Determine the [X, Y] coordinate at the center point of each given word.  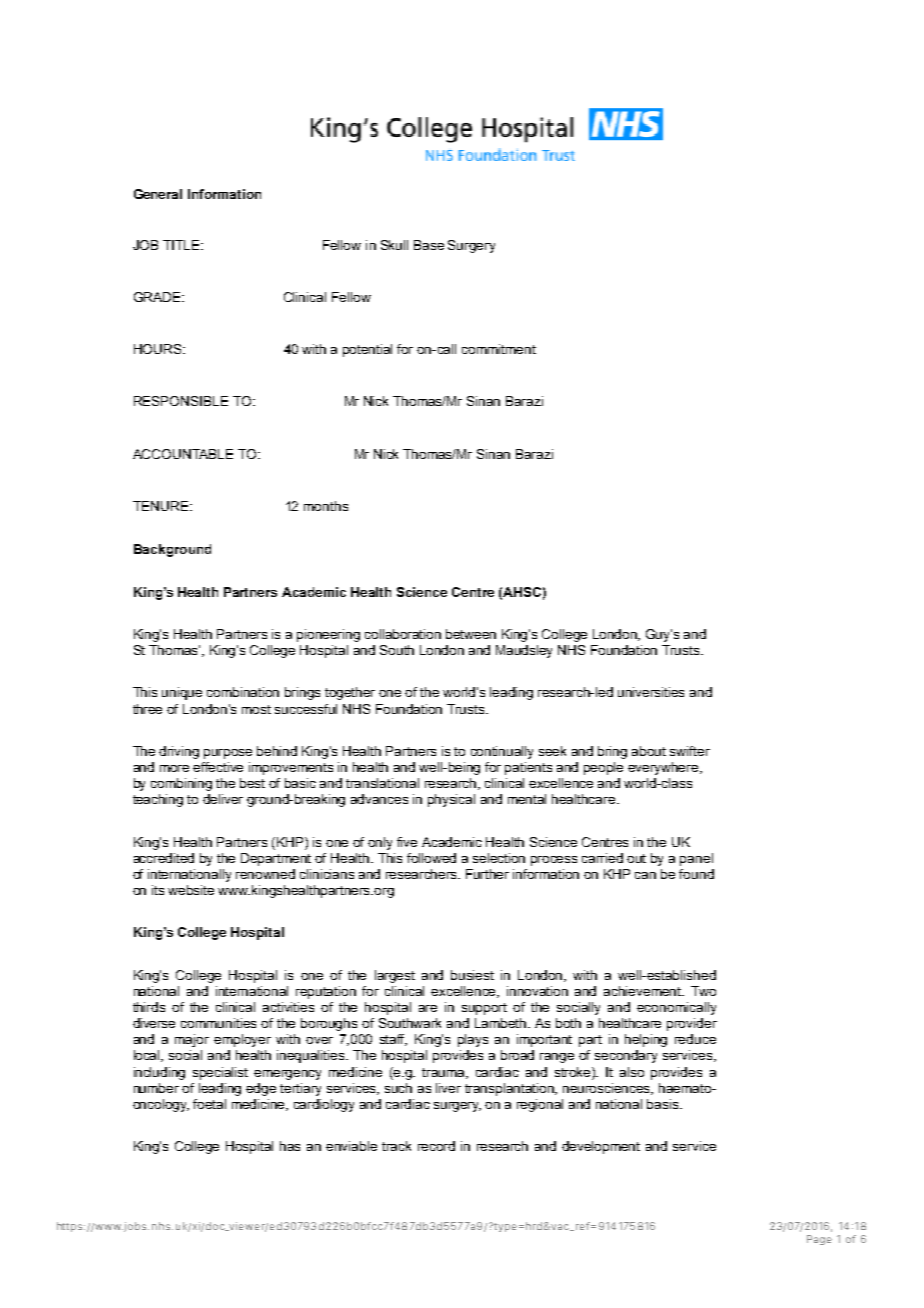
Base [429, 245]
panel [696, 859]
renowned [265, 874]
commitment [499, 349]
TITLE [182, 245]
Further [487, 874]
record [436, 1146]
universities [651, 692]
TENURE [162, 506]
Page [819, 1240]
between [471, 634]
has [290, 1146]
